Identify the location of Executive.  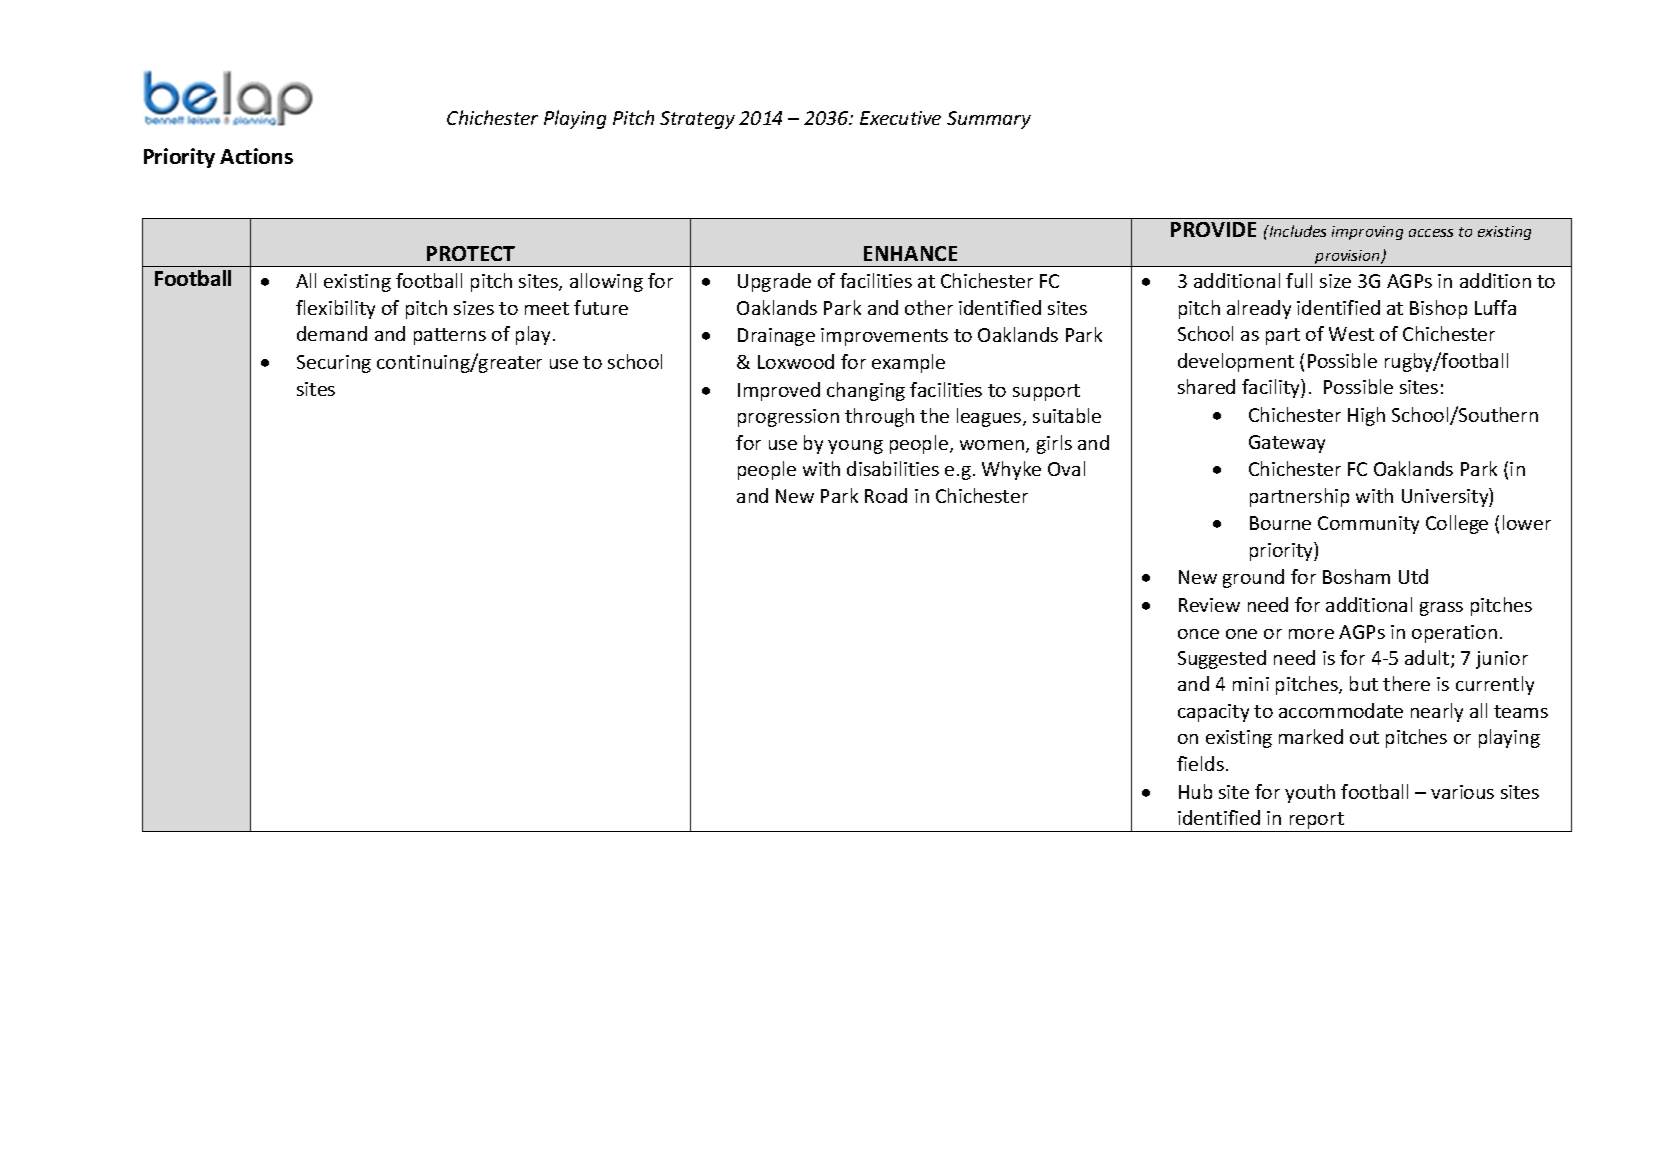
(900, 118).
